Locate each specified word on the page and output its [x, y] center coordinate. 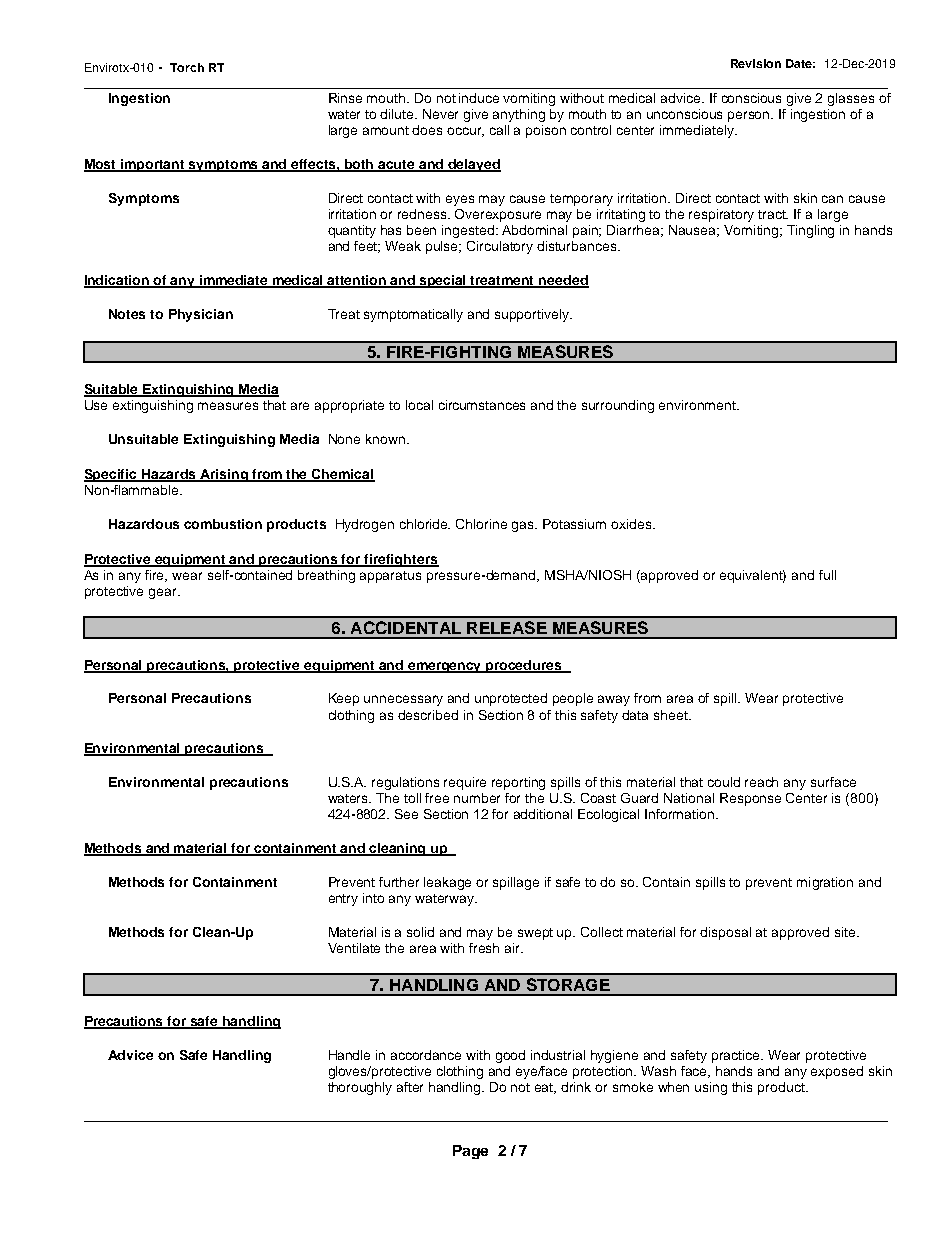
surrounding [618, 406]
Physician [201, 315]
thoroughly [360, 1088]
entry [343, 900]
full [827, 575]
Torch [187, 67]
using [711, 1088]
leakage [447, 883]
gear [164, 593]
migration [825, 883]
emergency [445, 667]
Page [470, 1152]
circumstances [482, 405]
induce [479, 98]
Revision [756, 63]
